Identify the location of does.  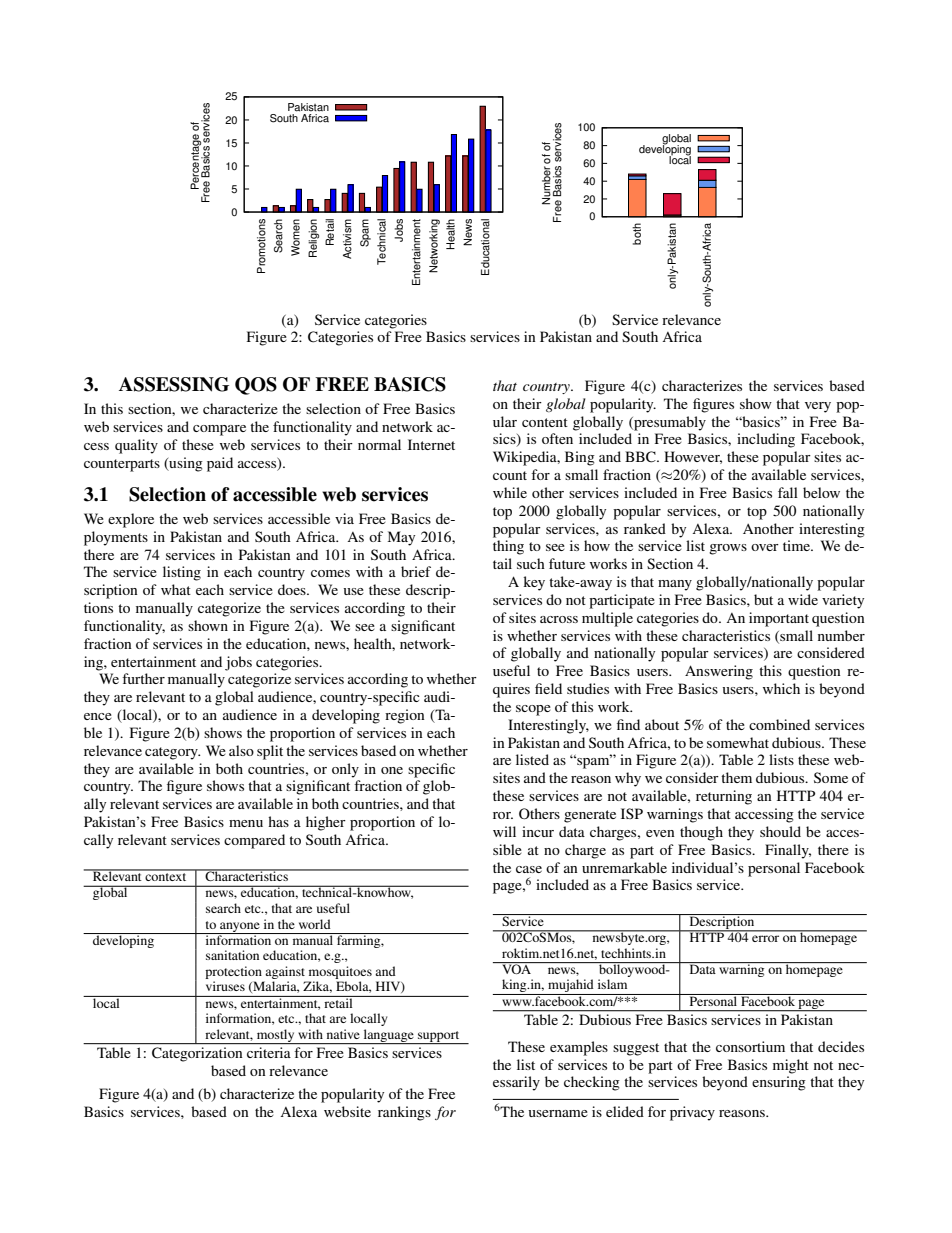
(293, 589).
